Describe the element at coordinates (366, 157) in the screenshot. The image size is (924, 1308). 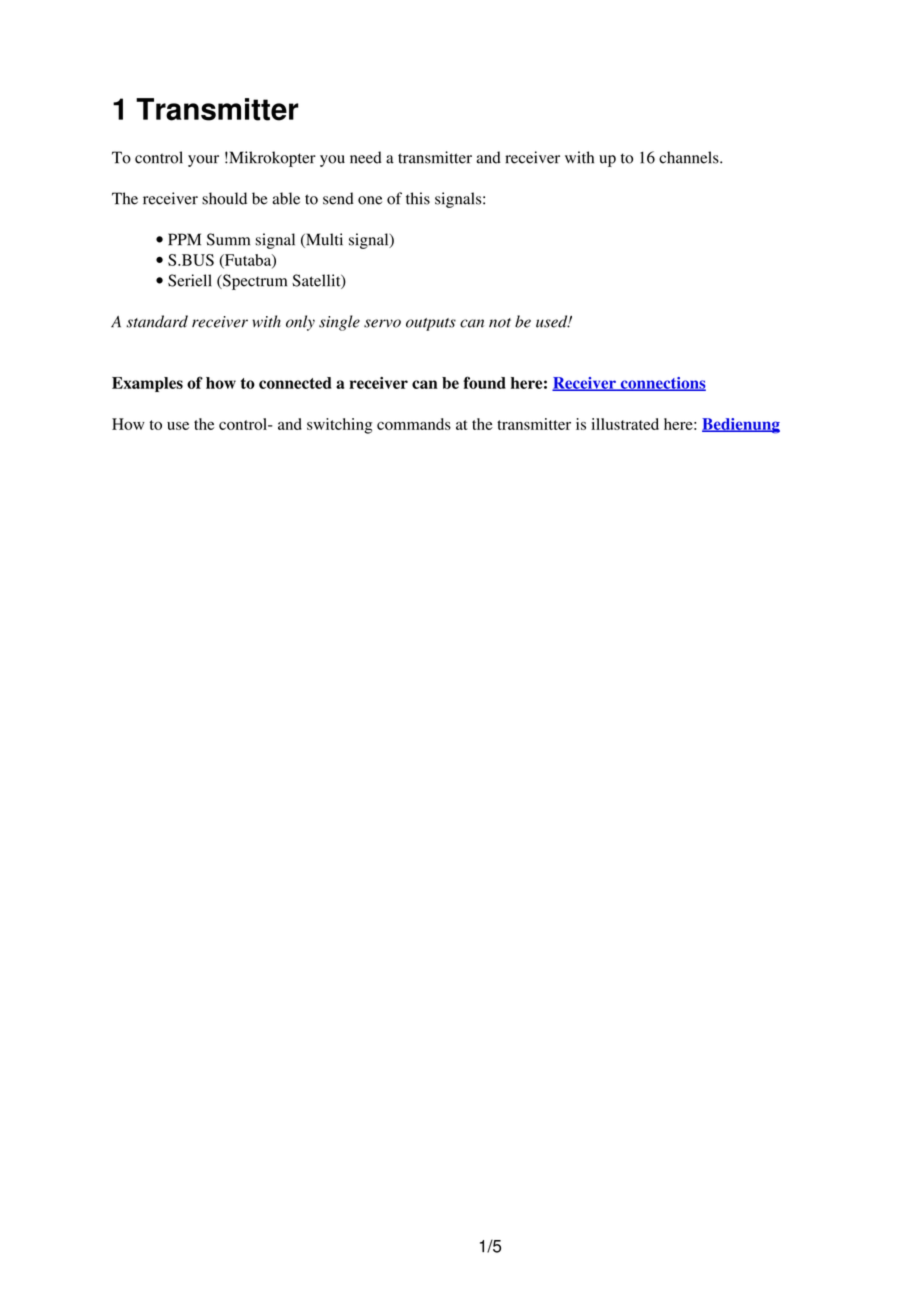
I see `need` at that location.
